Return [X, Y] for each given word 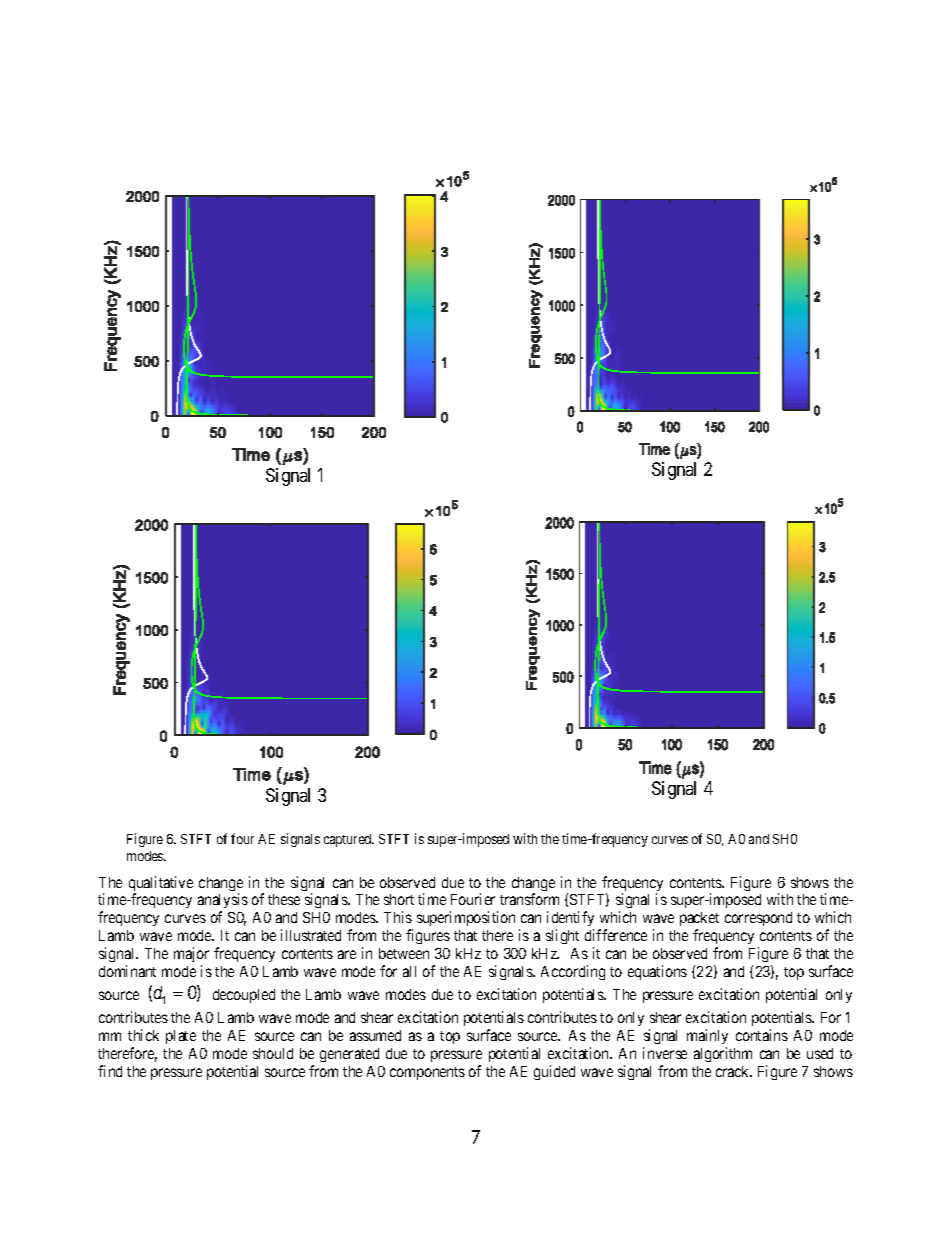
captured [349, 840]
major [191, 954]
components [427, 1073]
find [110, 1071]
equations [657, 972]
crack [734, 1071]
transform [529, 899]
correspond [758, 919]
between [404, 953]
